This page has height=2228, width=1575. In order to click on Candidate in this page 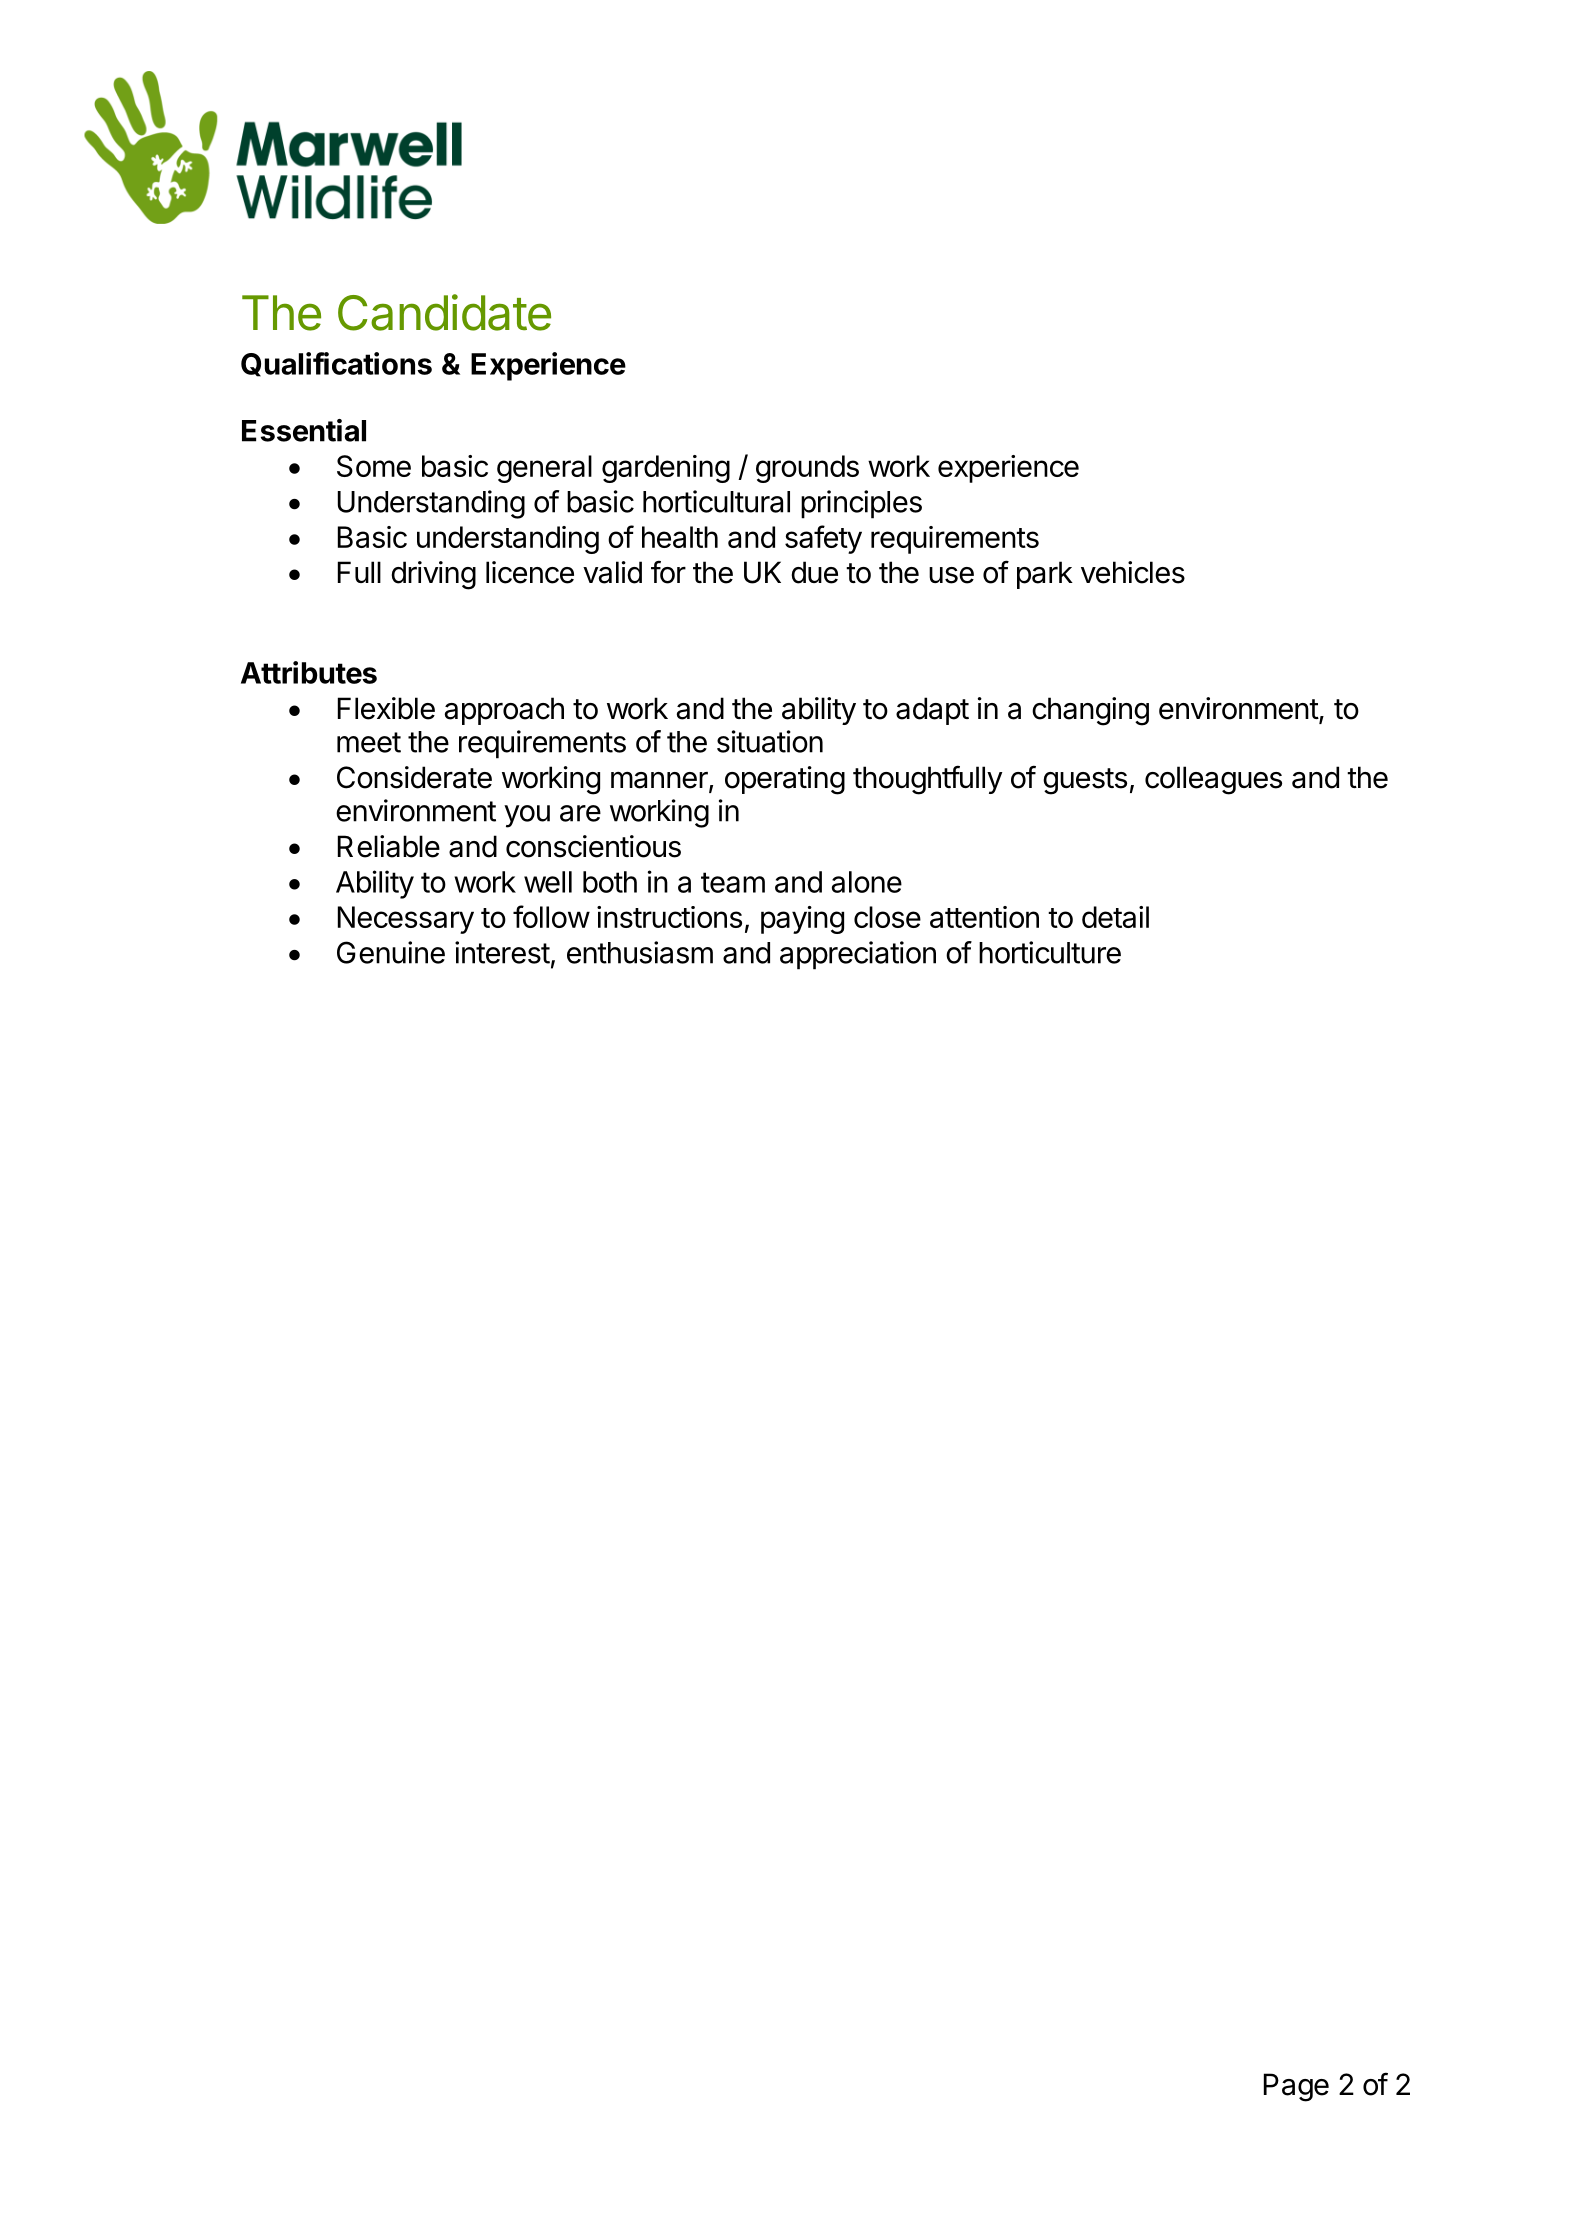, I will do `click(444, 312)`.
